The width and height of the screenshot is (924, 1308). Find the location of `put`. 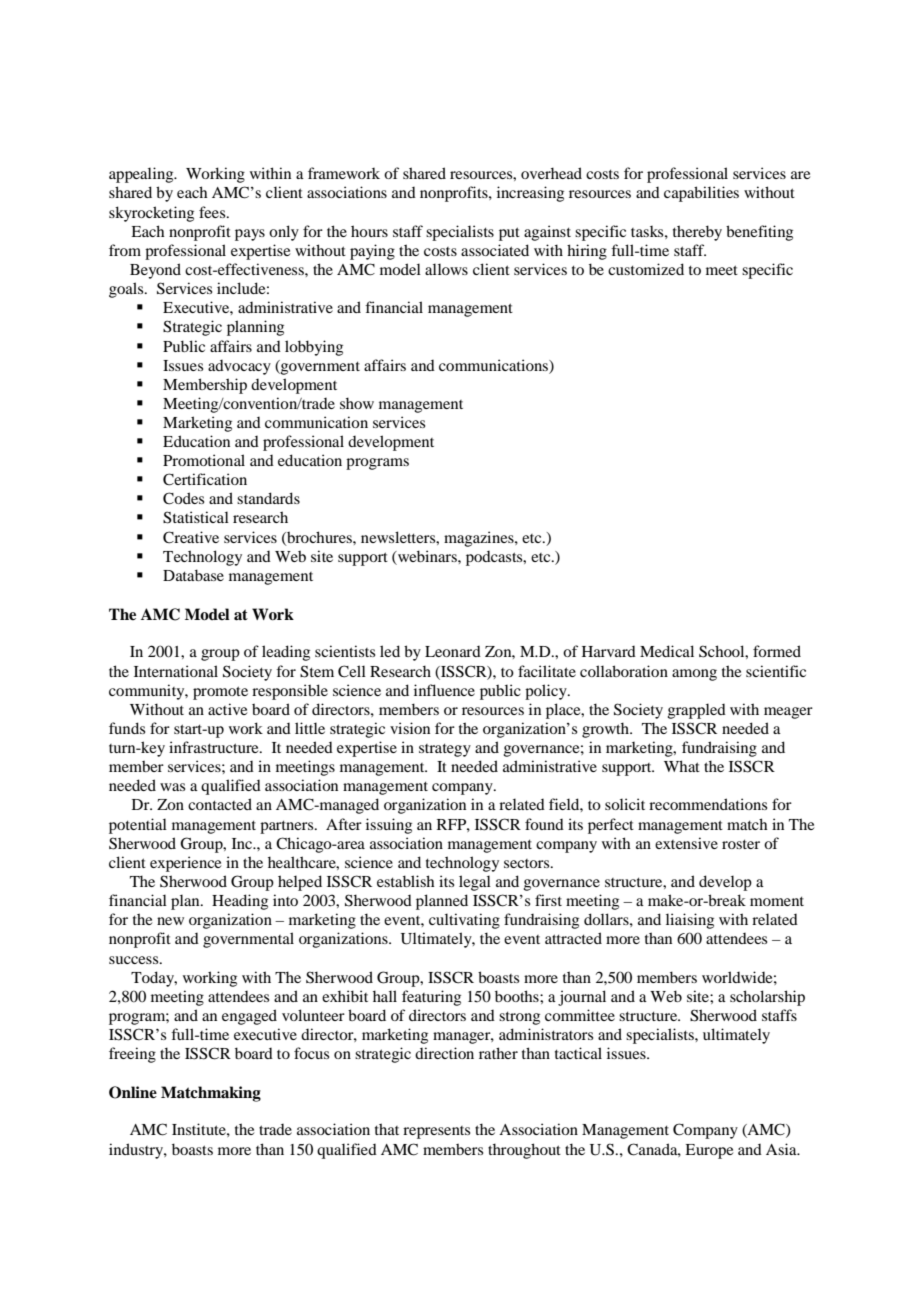

put is located at coordinates (509, 234).
